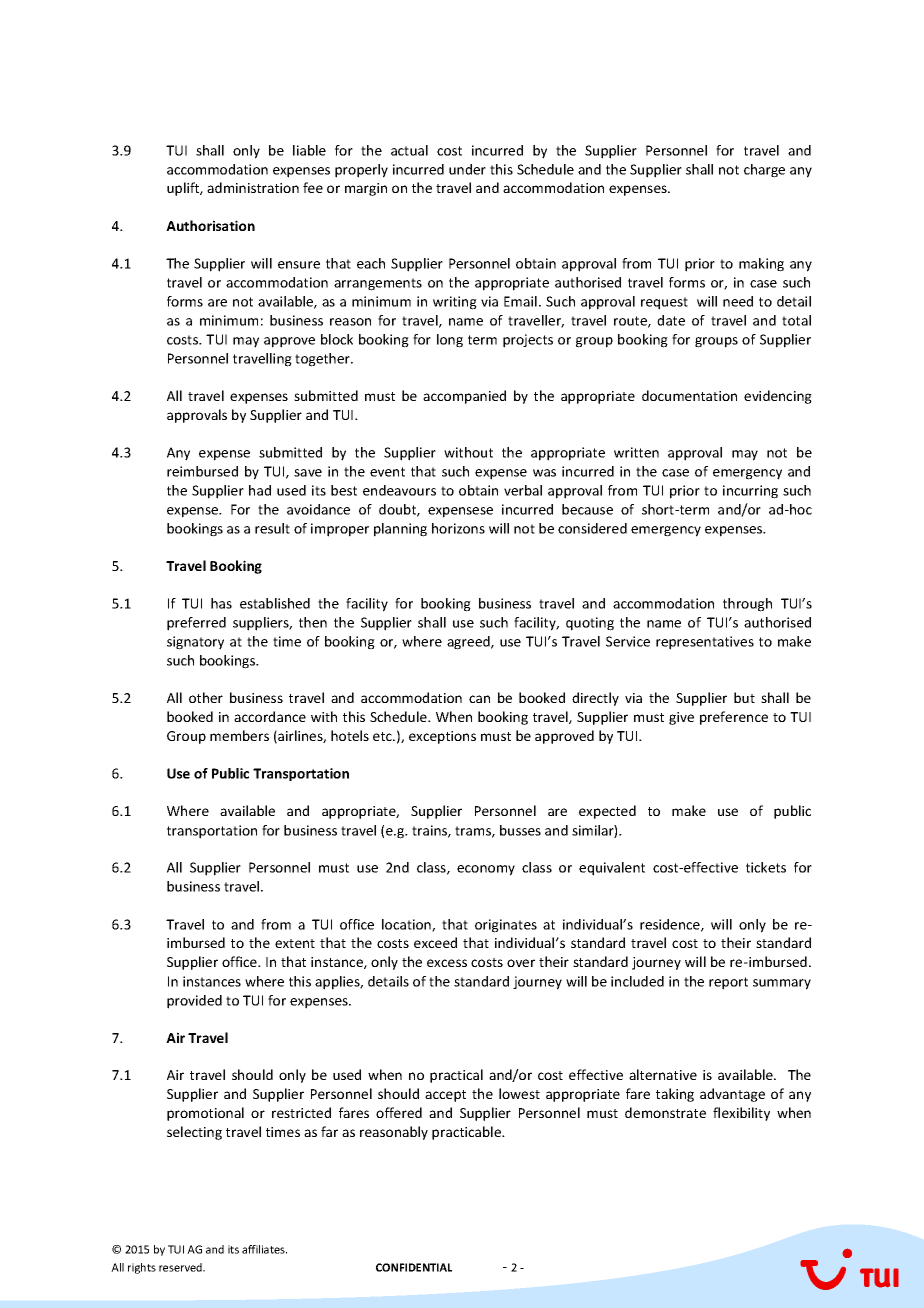 The width and height of the screenshot is (924, 1308). I want to click on can, so click(479, 699).
